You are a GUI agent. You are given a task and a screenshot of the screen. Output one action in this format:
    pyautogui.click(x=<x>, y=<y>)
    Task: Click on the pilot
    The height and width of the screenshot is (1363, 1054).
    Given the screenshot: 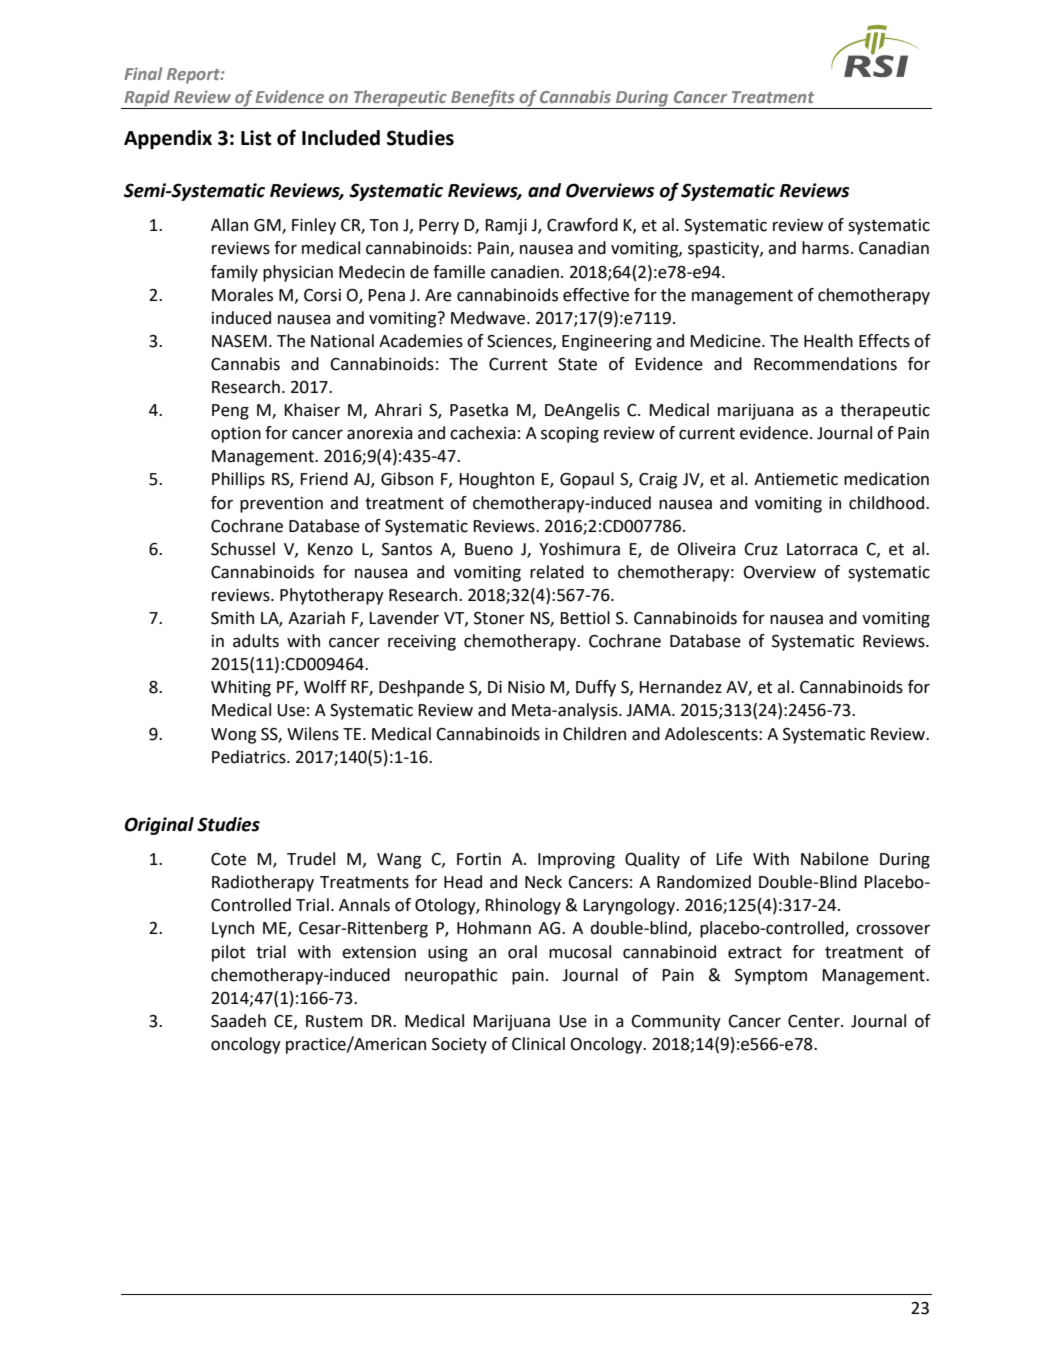 What is the action you would take?
    pyautogui.click(x=228, y=953)
